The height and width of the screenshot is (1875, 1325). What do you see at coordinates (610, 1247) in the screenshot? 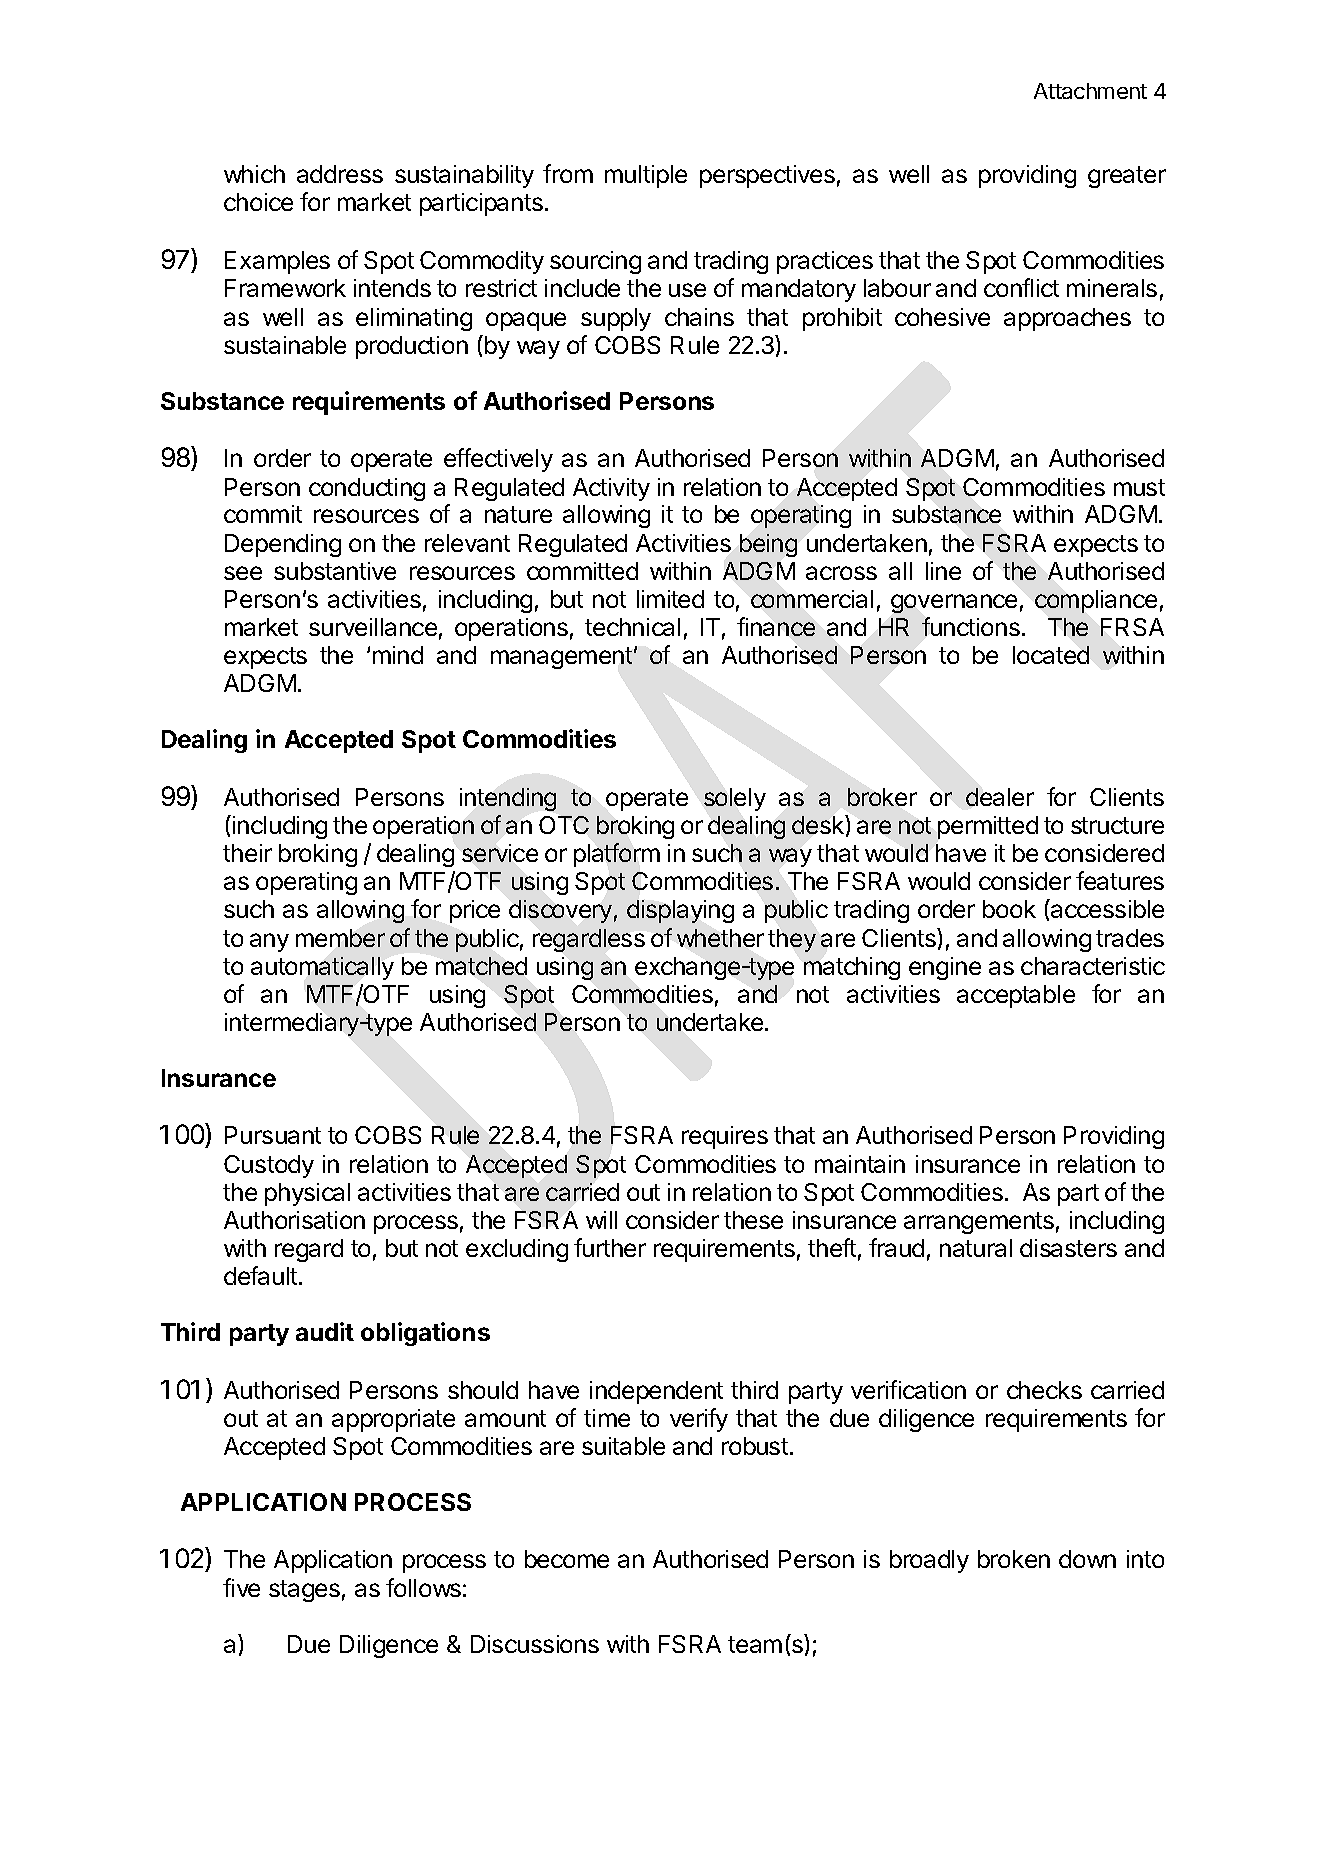
I see `further` at bounding box center [610, 1247].
